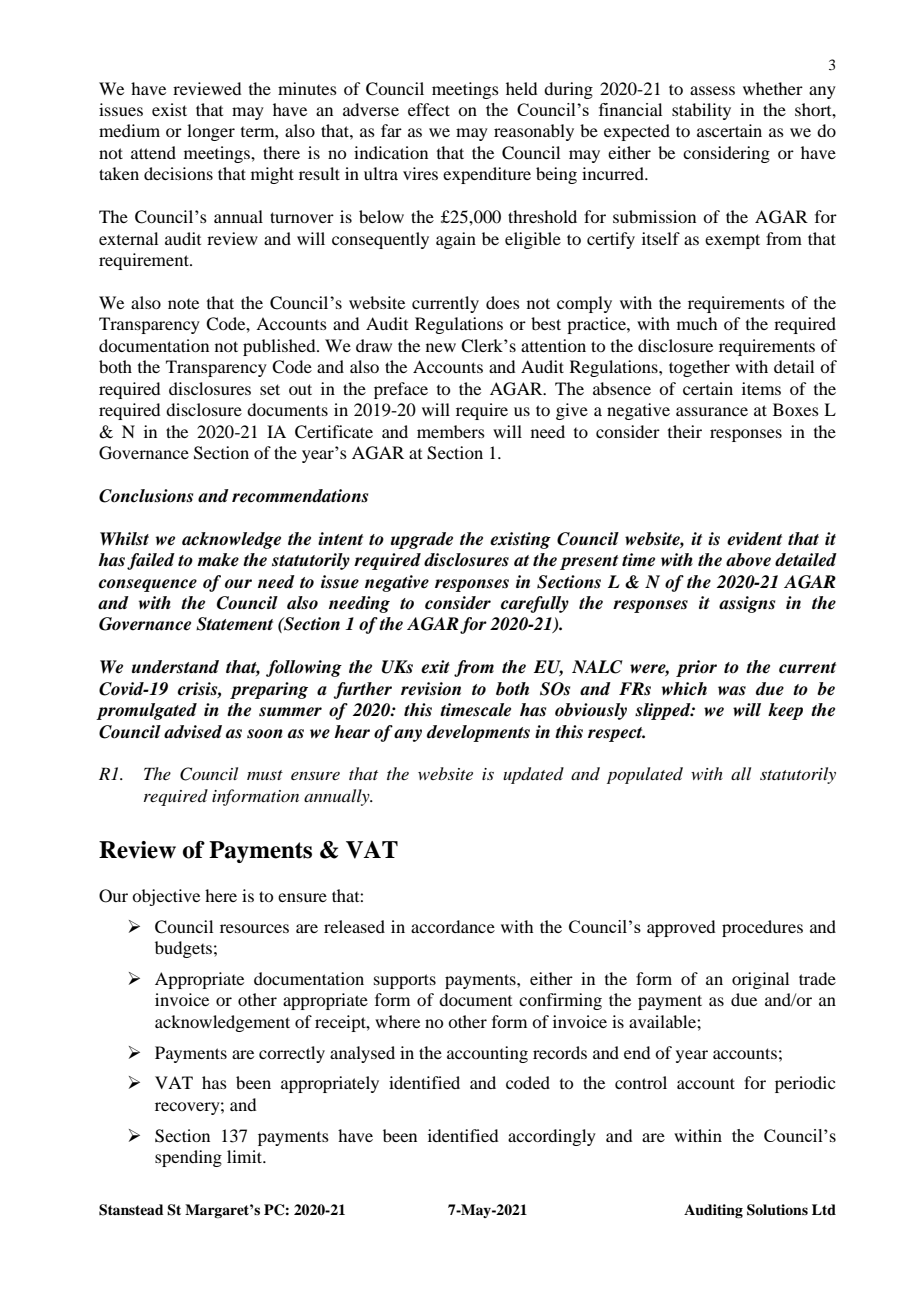 Image resolution: width=924 pixels, height=1308 pixels. Describe the element at coordinates (453, 926) in the screenshot. I see `accordance` at that location.
